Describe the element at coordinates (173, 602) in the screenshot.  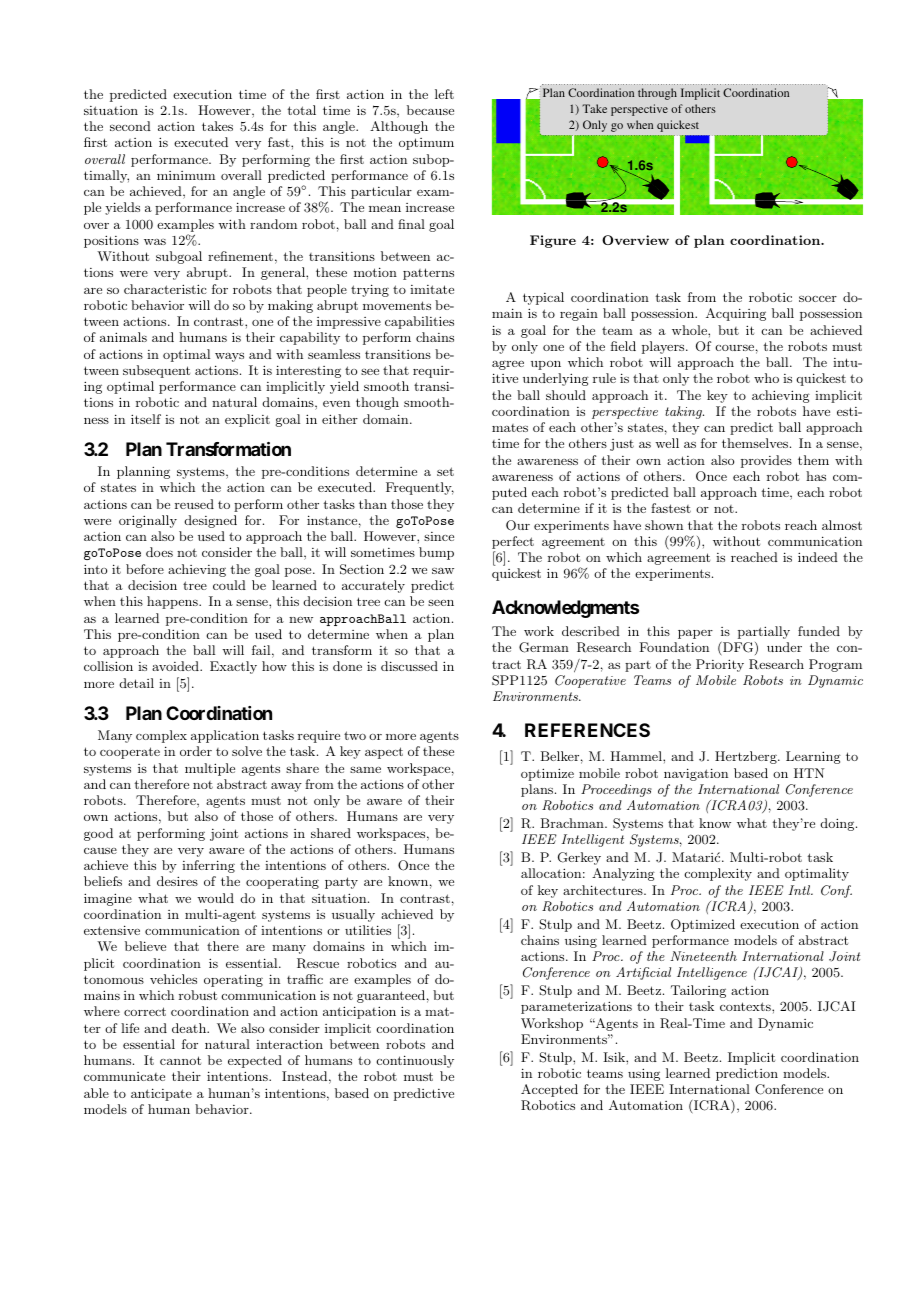
I see `happens` at that location.
